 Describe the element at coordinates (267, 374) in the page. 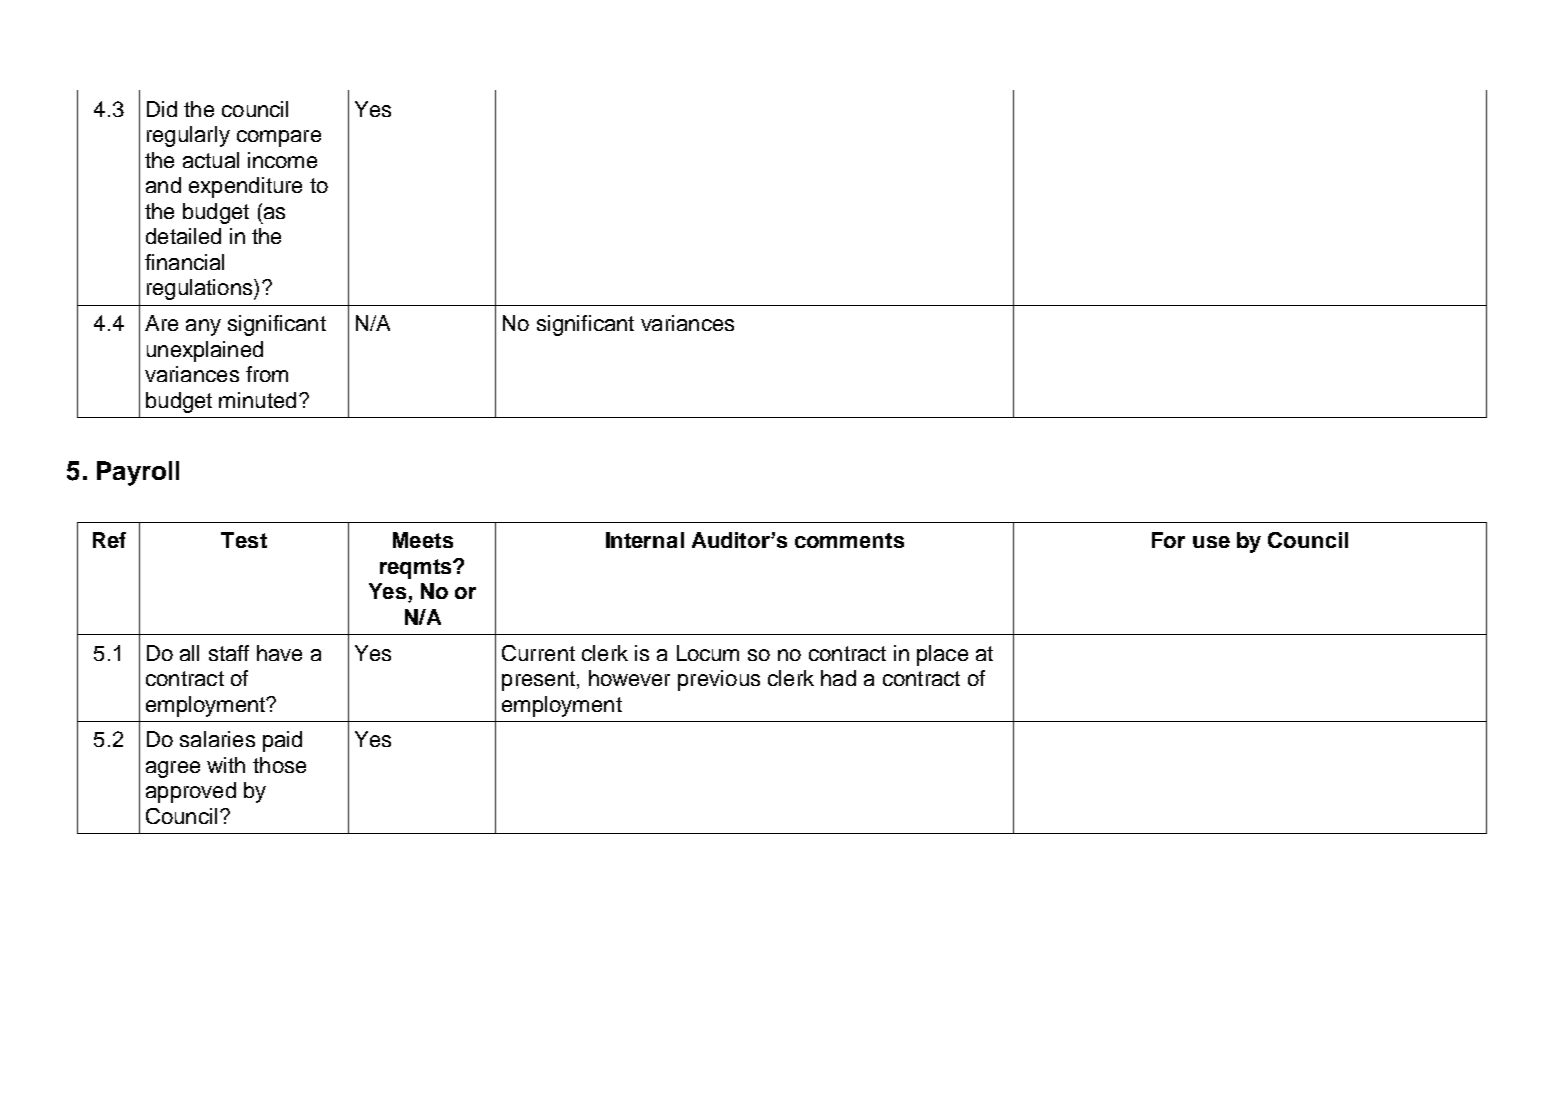

I see `from` at that location.
